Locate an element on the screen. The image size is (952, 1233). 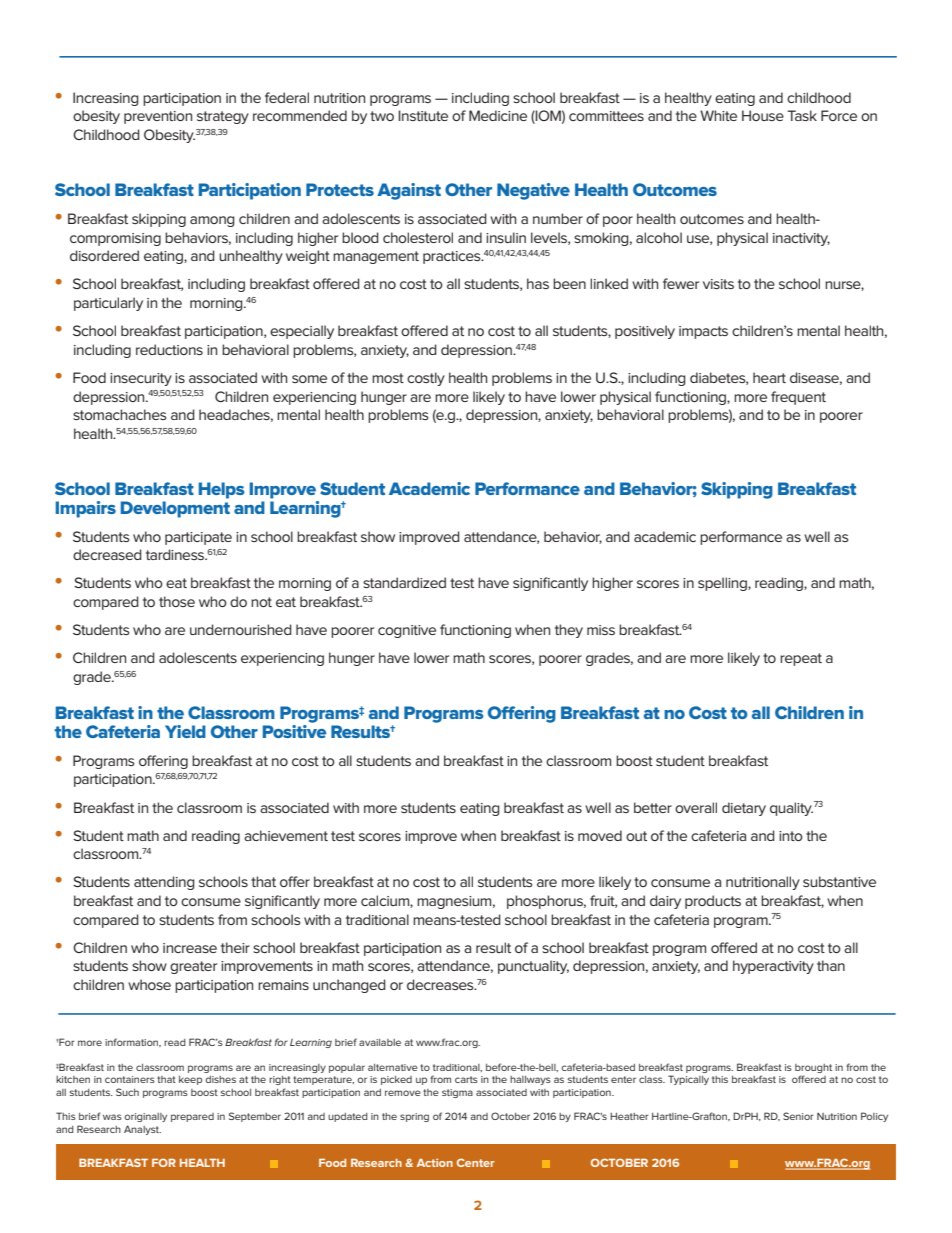
most is located at coordinates (388, 378).
